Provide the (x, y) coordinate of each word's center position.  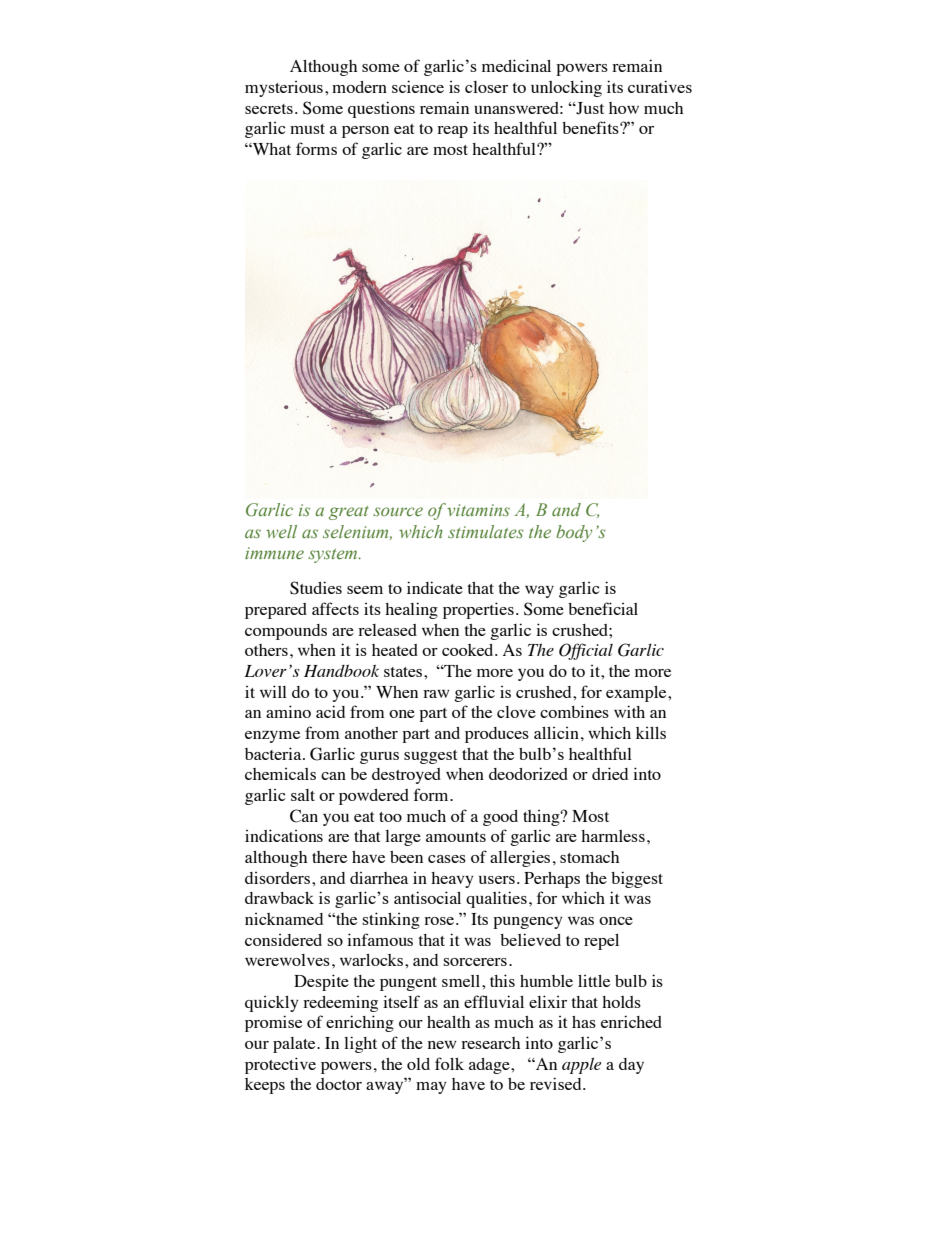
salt (303, 795)
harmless (613, 836)
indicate (435, 587)
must (307, 129)
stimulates (486, 532)
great (349, 513)
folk (449, 1063)
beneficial (603, 608)
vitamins (478, 510)
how (624, 108)
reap (452, 132)
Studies (316, 588)
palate (295, 1045)
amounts (456, 837)
